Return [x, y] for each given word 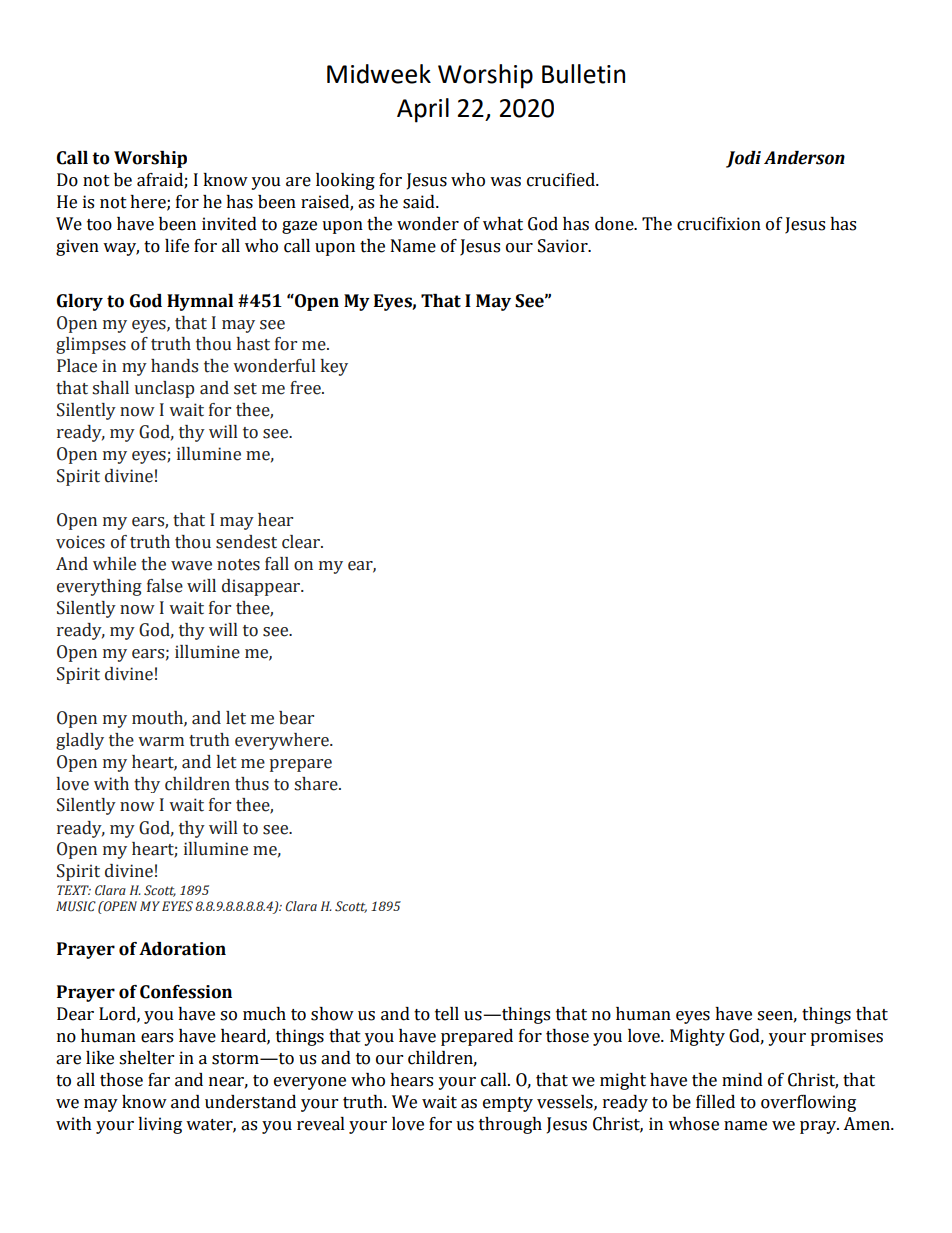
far [159, 1080]
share [317, 784]
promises [846, 1037]
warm [161, 742]
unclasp [164, 389]
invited [229, 224]
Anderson [804, 158]
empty [508, 1104]
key [334, 367]
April [423, 110]
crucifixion [719, 224]
